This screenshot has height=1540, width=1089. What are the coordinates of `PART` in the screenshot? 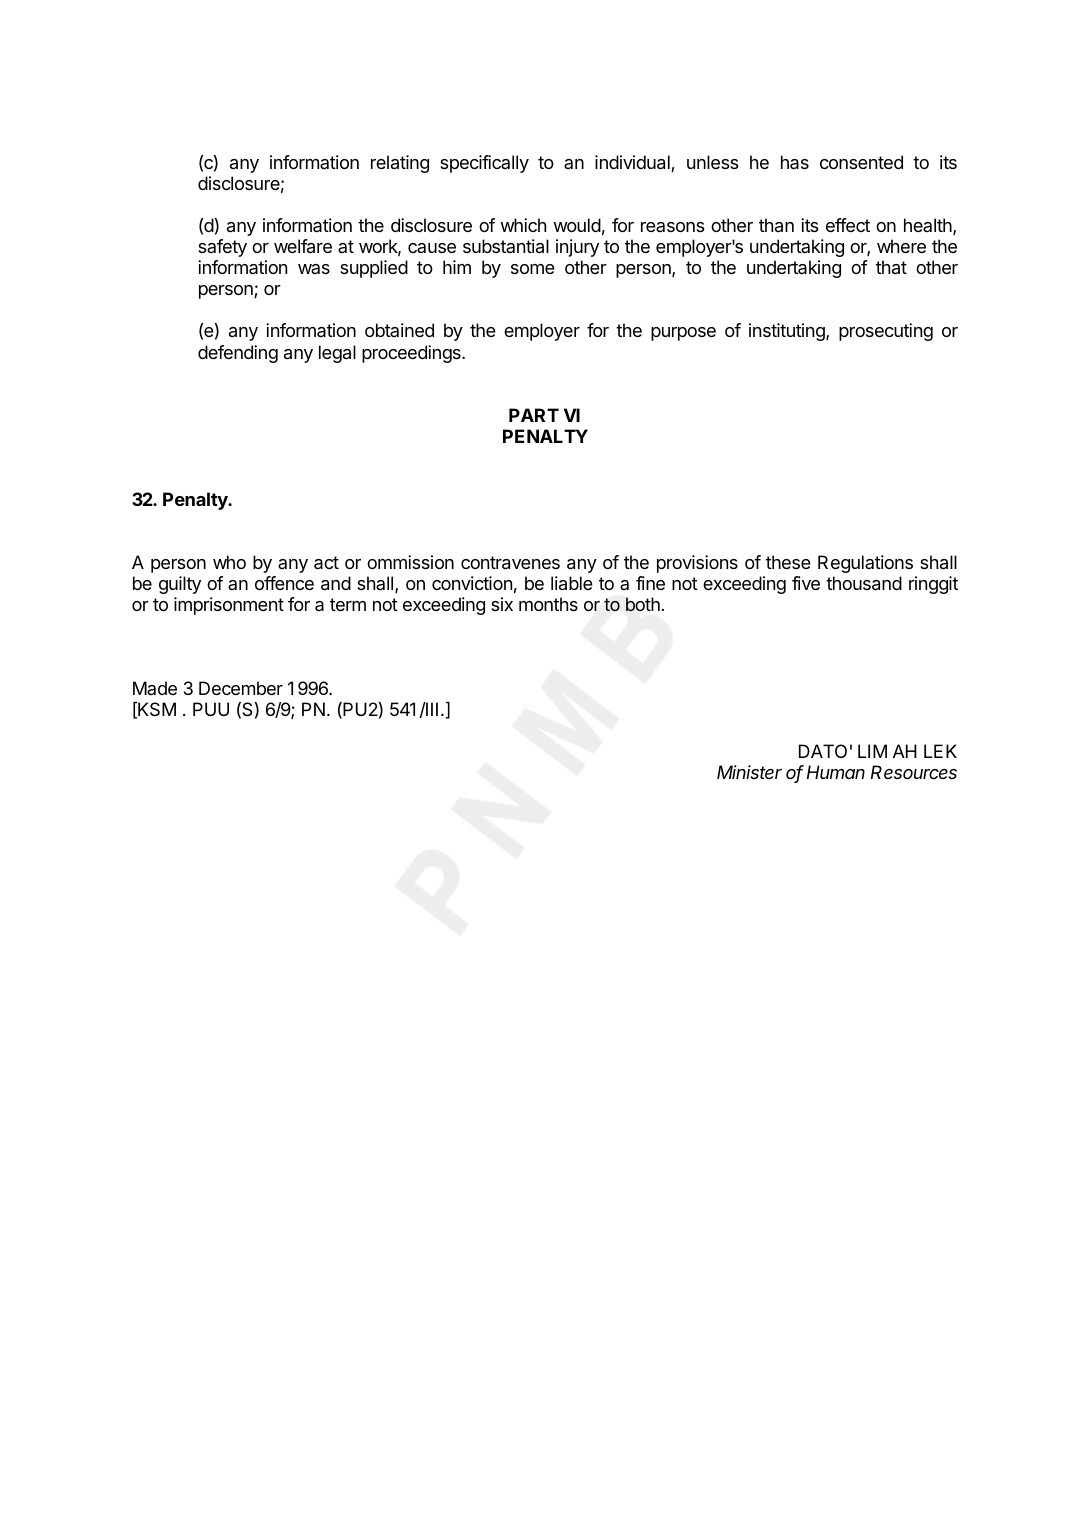 It's located at (534, 415).
